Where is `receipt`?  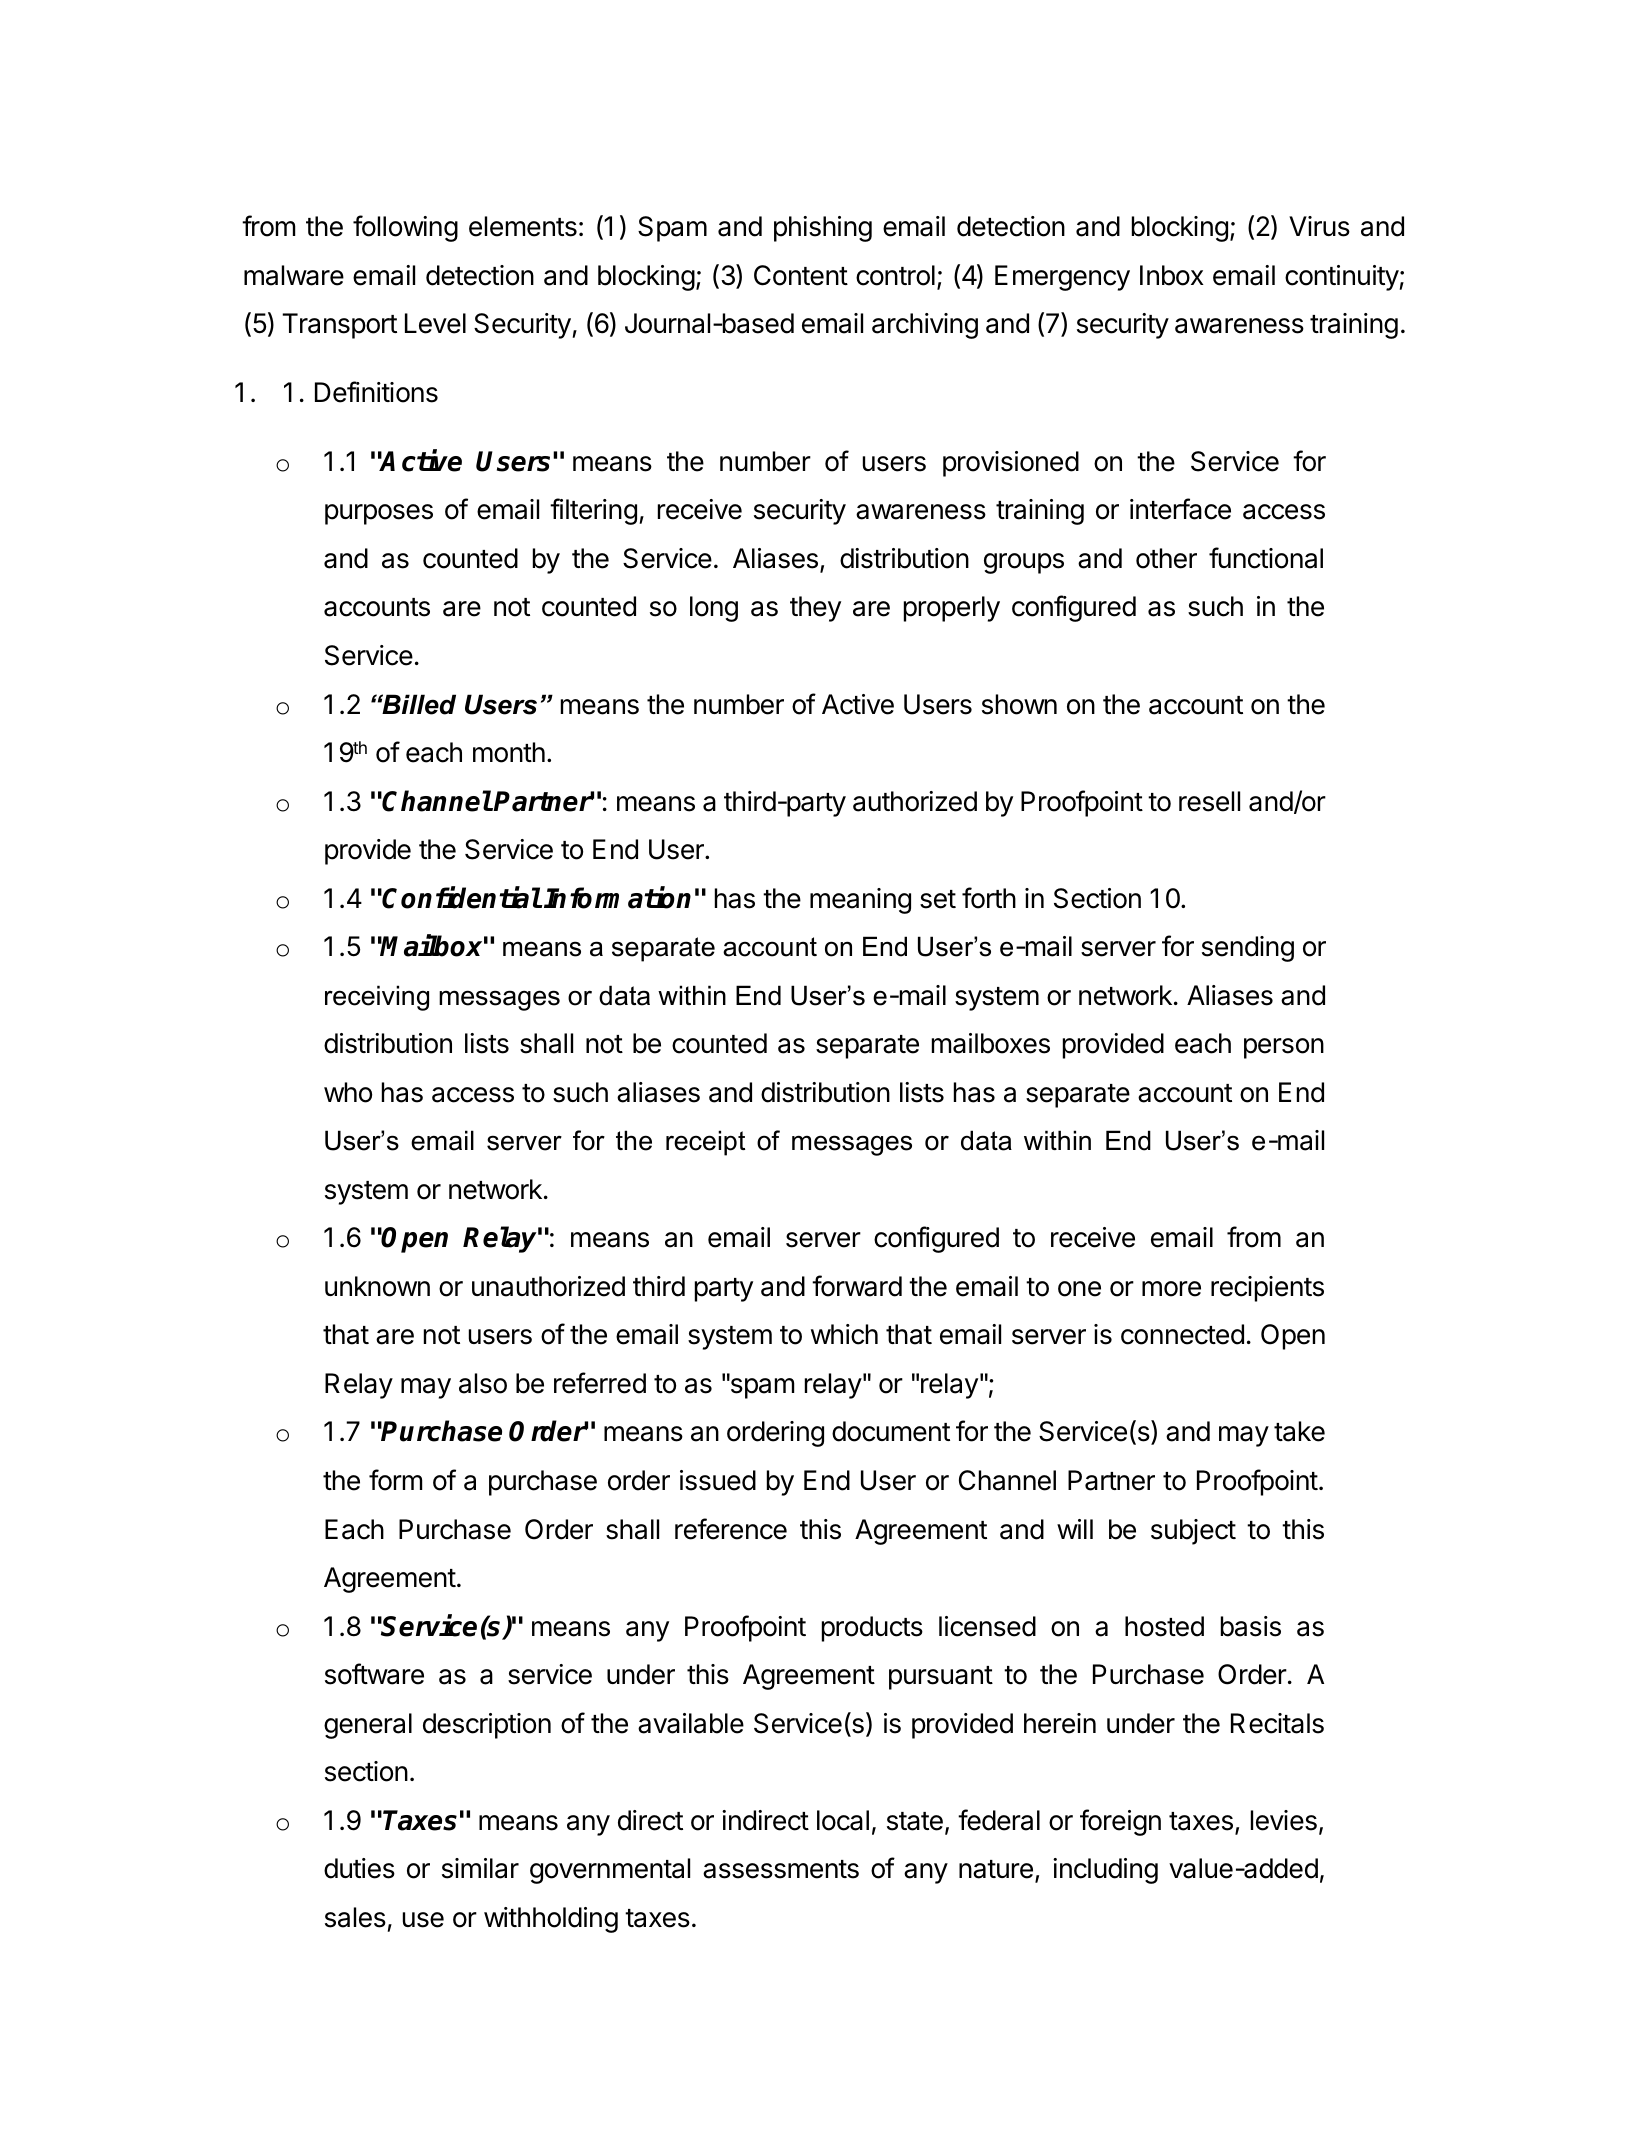
receipt is located at coordinates (705, 1143).
